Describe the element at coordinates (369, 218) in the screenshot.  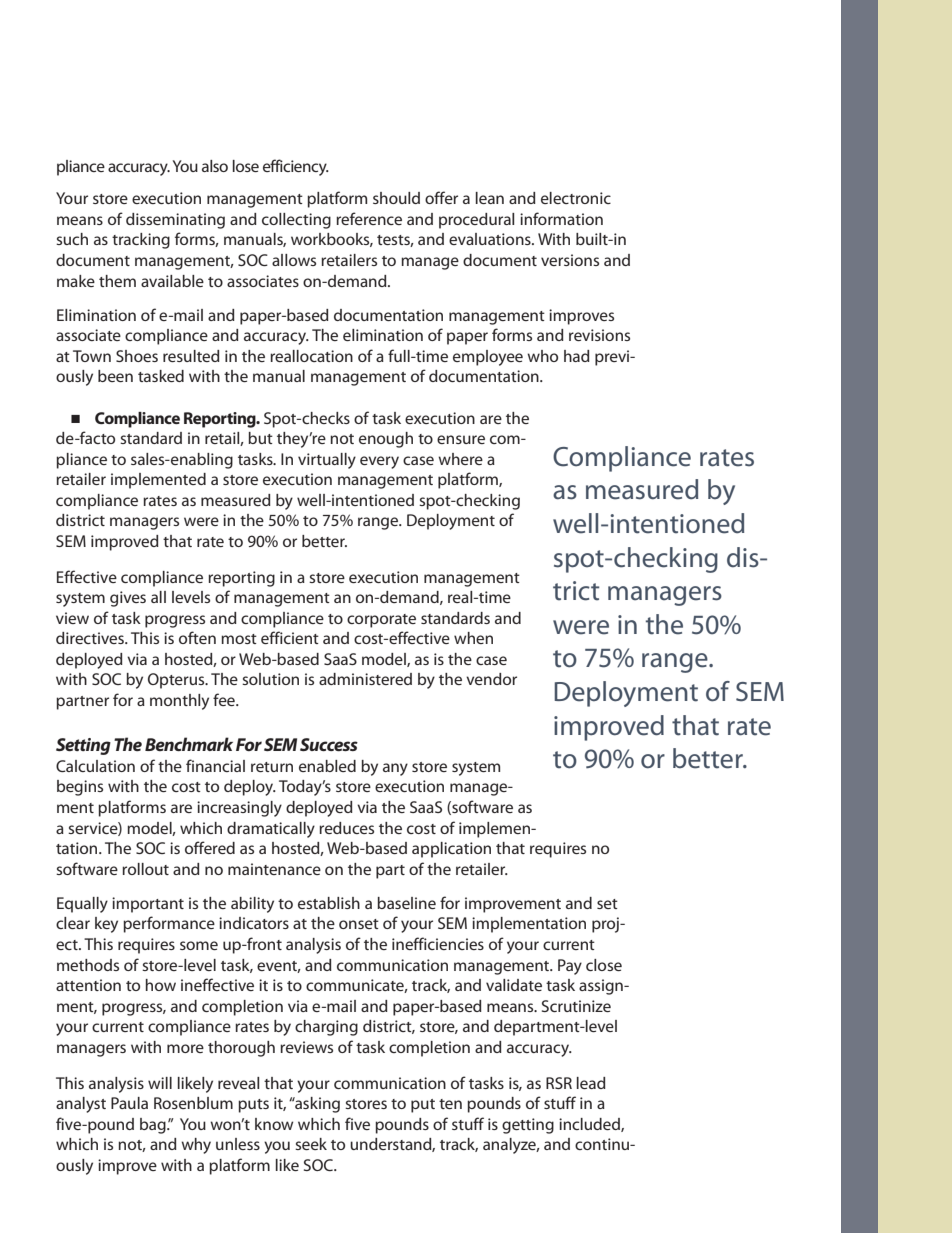
I see `reference` at that location.
